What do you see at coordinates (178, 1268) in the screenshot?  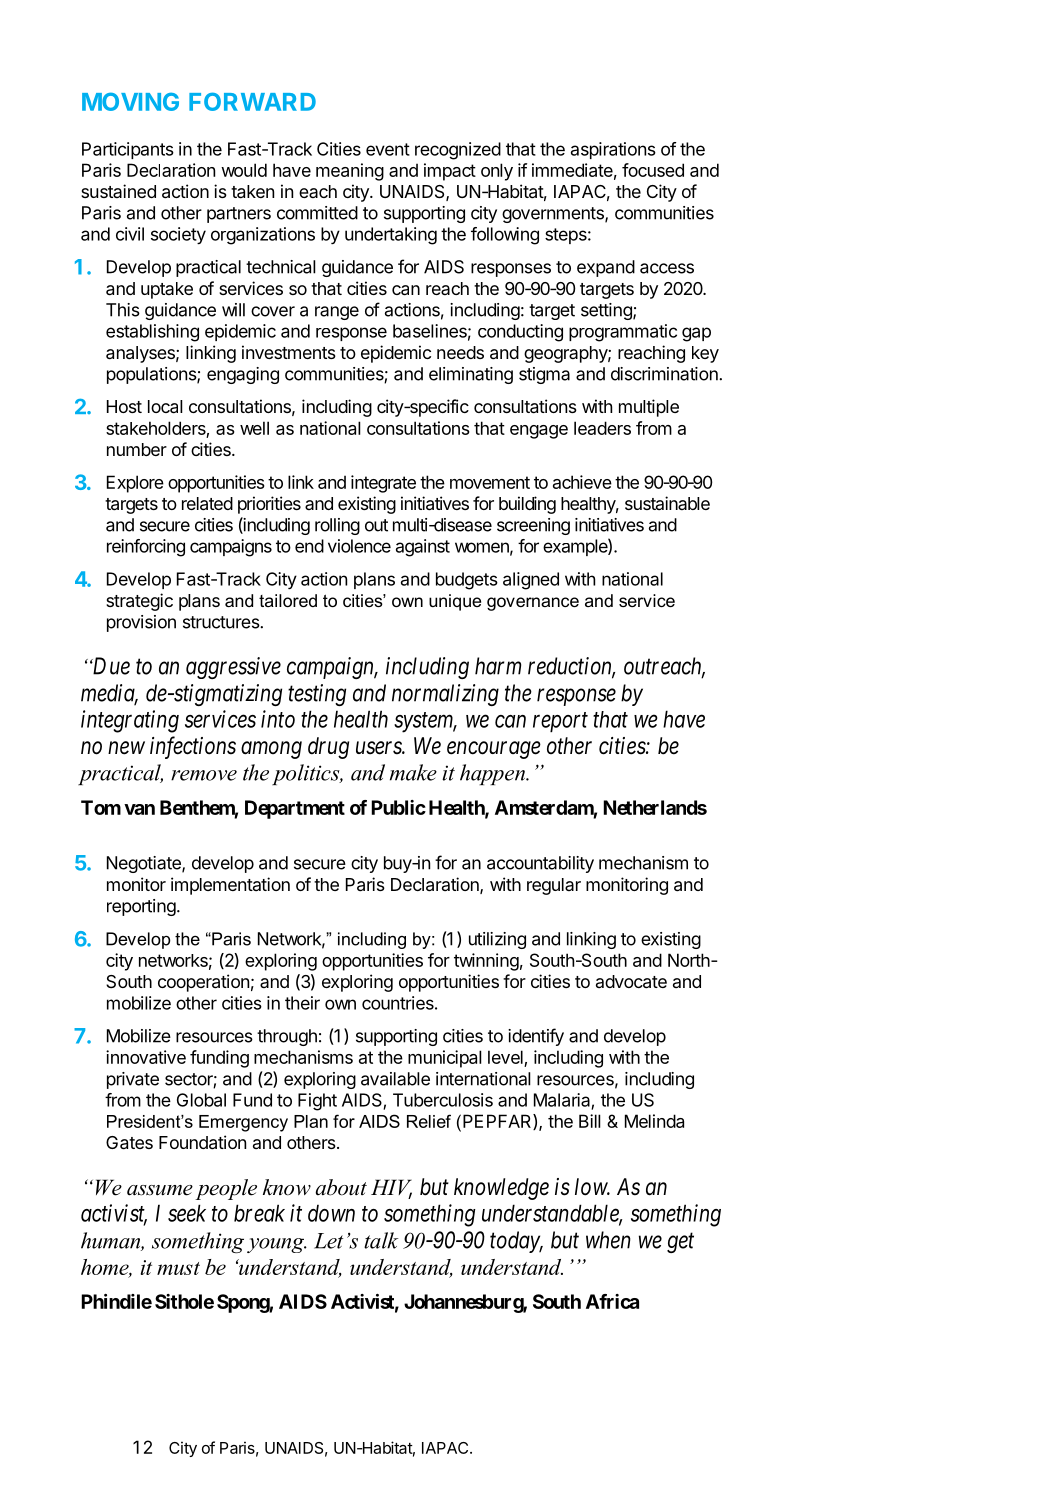 I see `must` at bounding box center [178, 1268].
